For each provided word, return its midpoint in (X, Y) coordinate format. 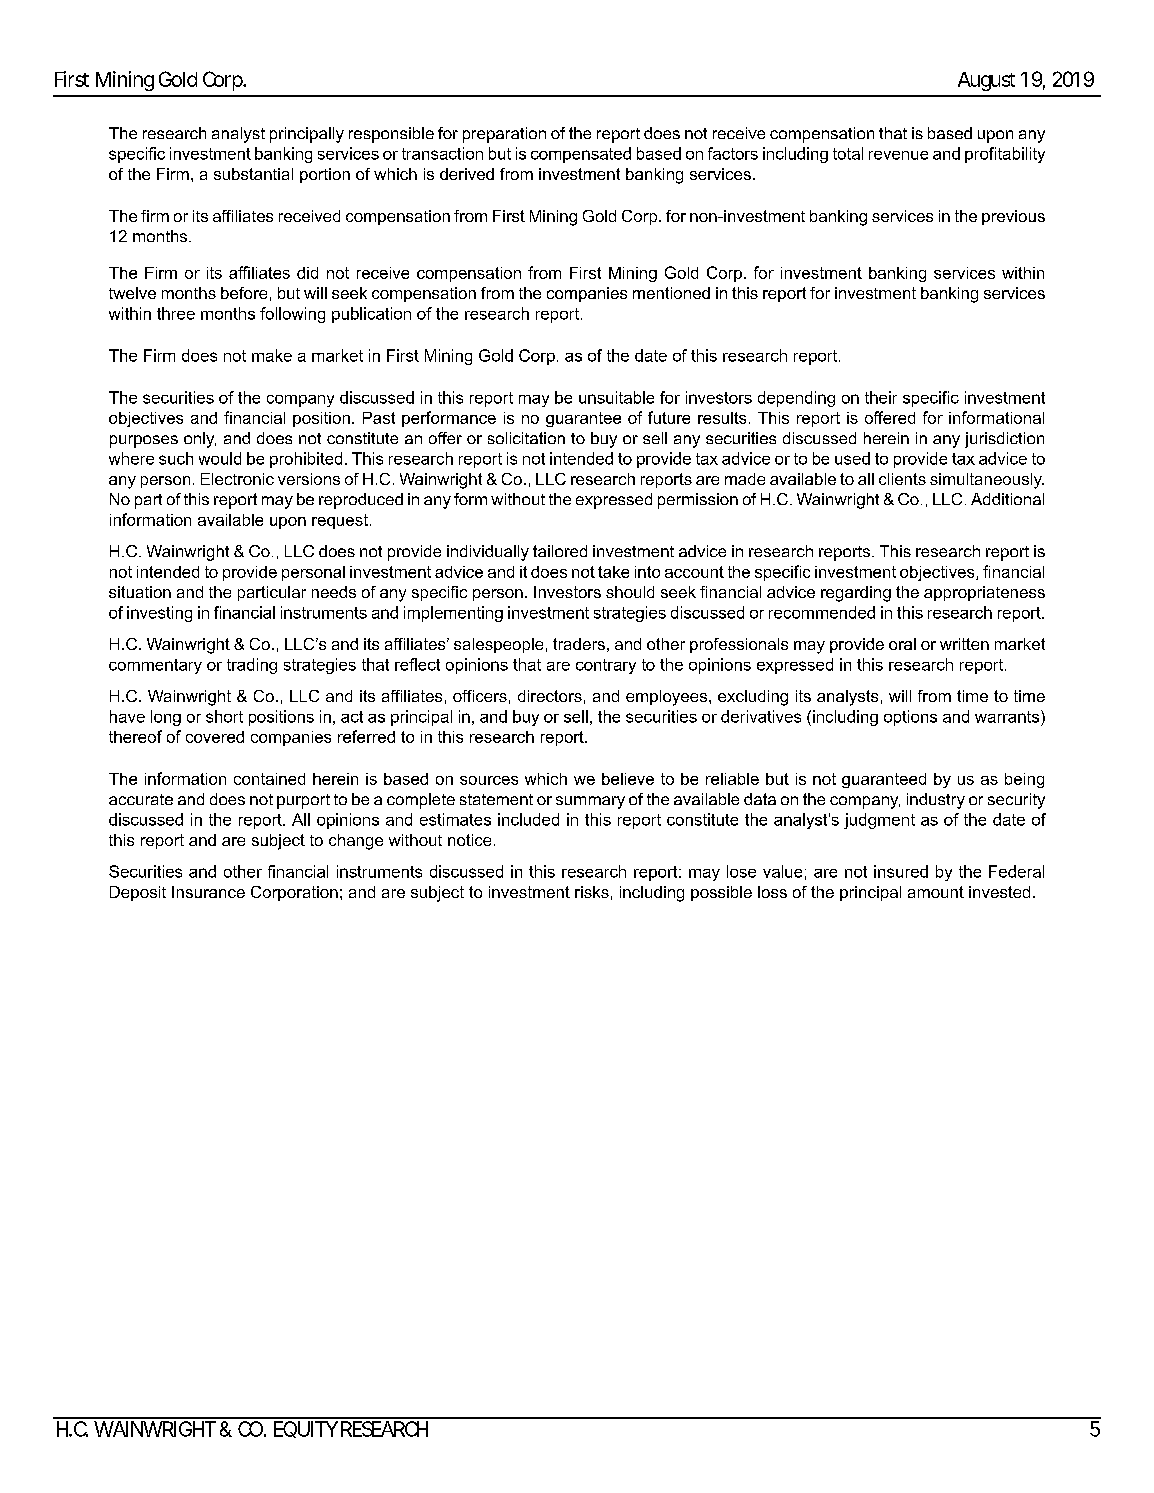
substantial (253, 174)
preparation (504, 135)
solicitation (526, 438)
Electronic (237, 479)
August (986, 81)
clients (902, 479)
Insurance (208, 892)
